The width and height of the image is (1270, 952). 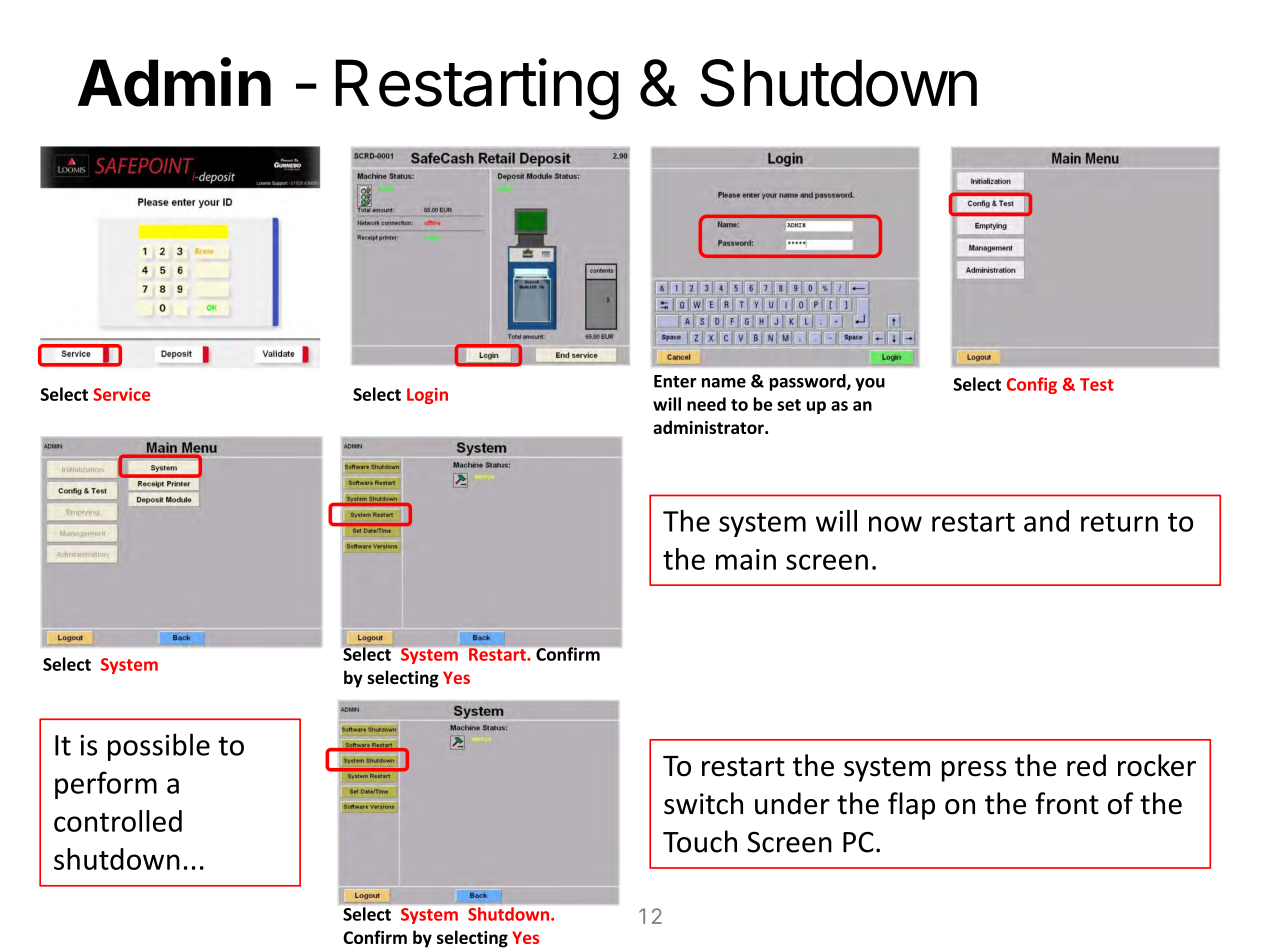 I want to click on Enter, so click(x=675, y=381).
